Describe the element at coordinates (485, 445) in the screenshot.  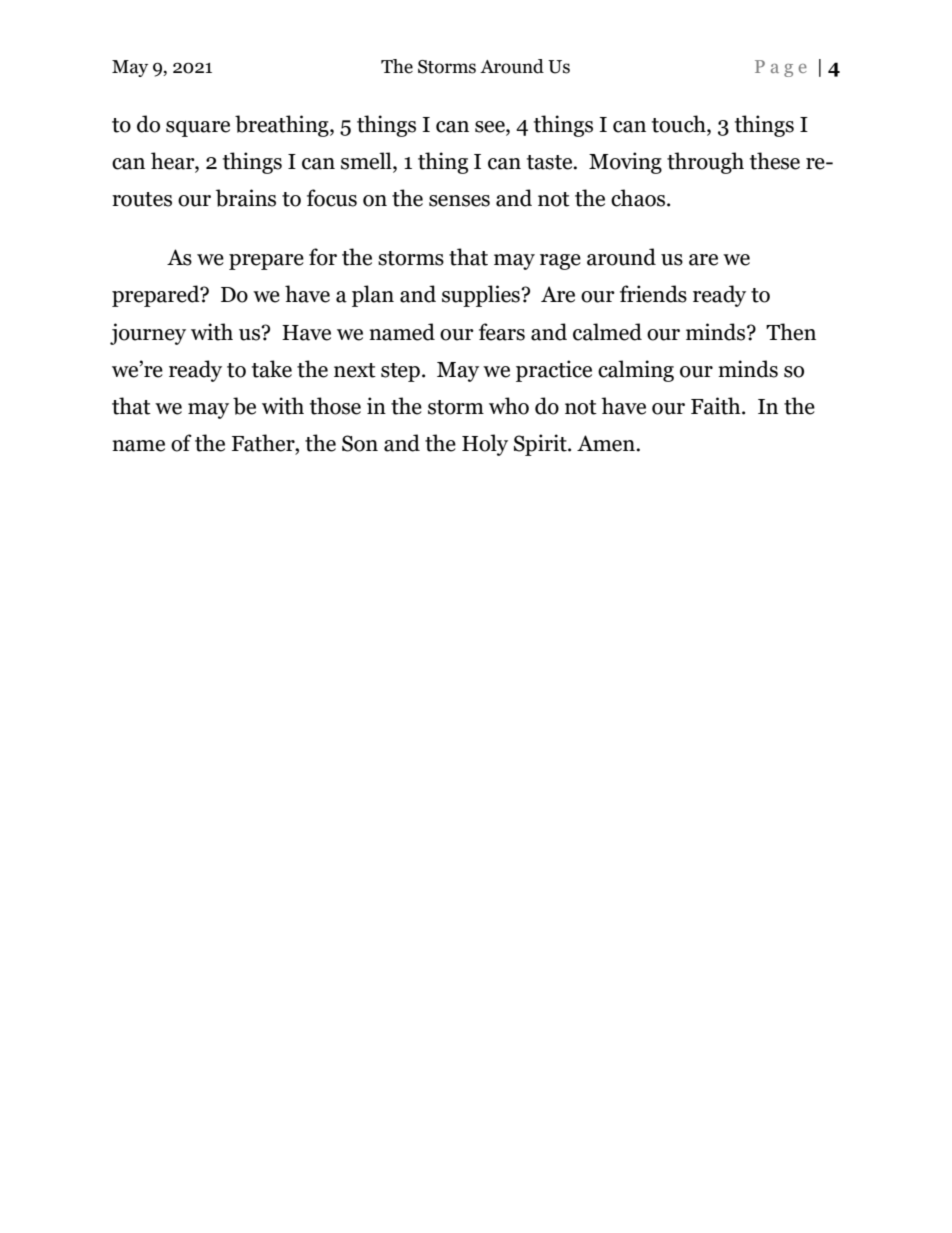
I see `Holy` at that location.
